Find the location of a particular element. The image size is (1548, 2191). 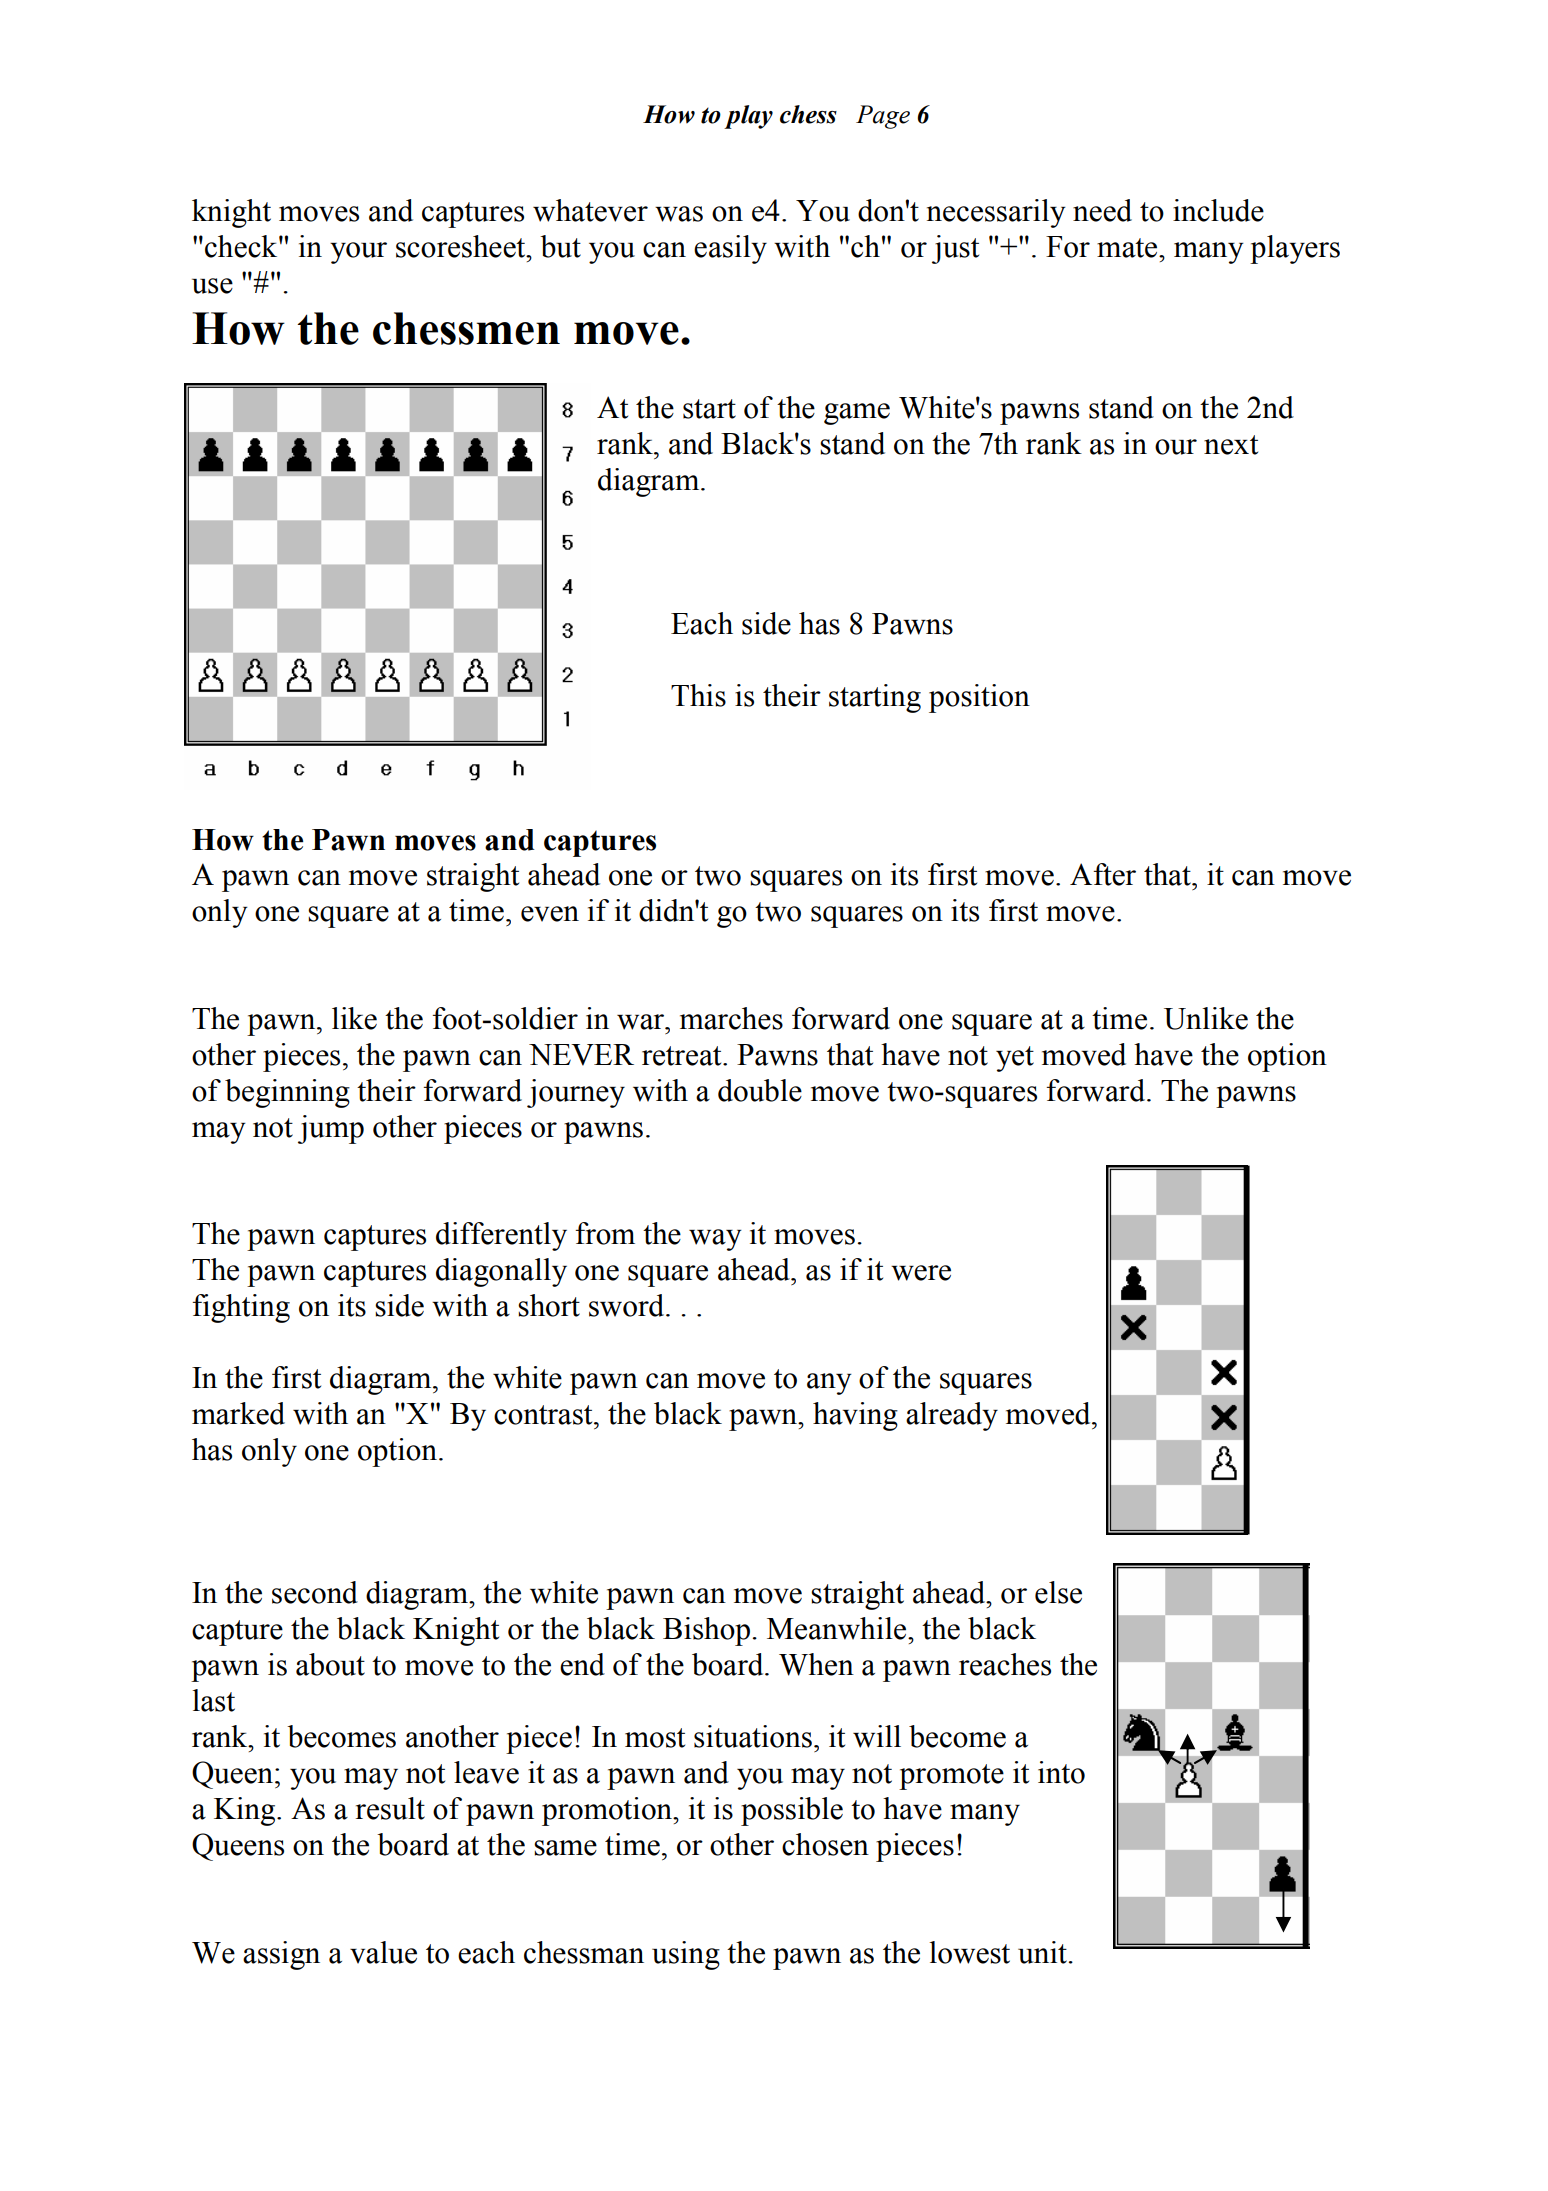

your is located at coordinates (358, 253).
